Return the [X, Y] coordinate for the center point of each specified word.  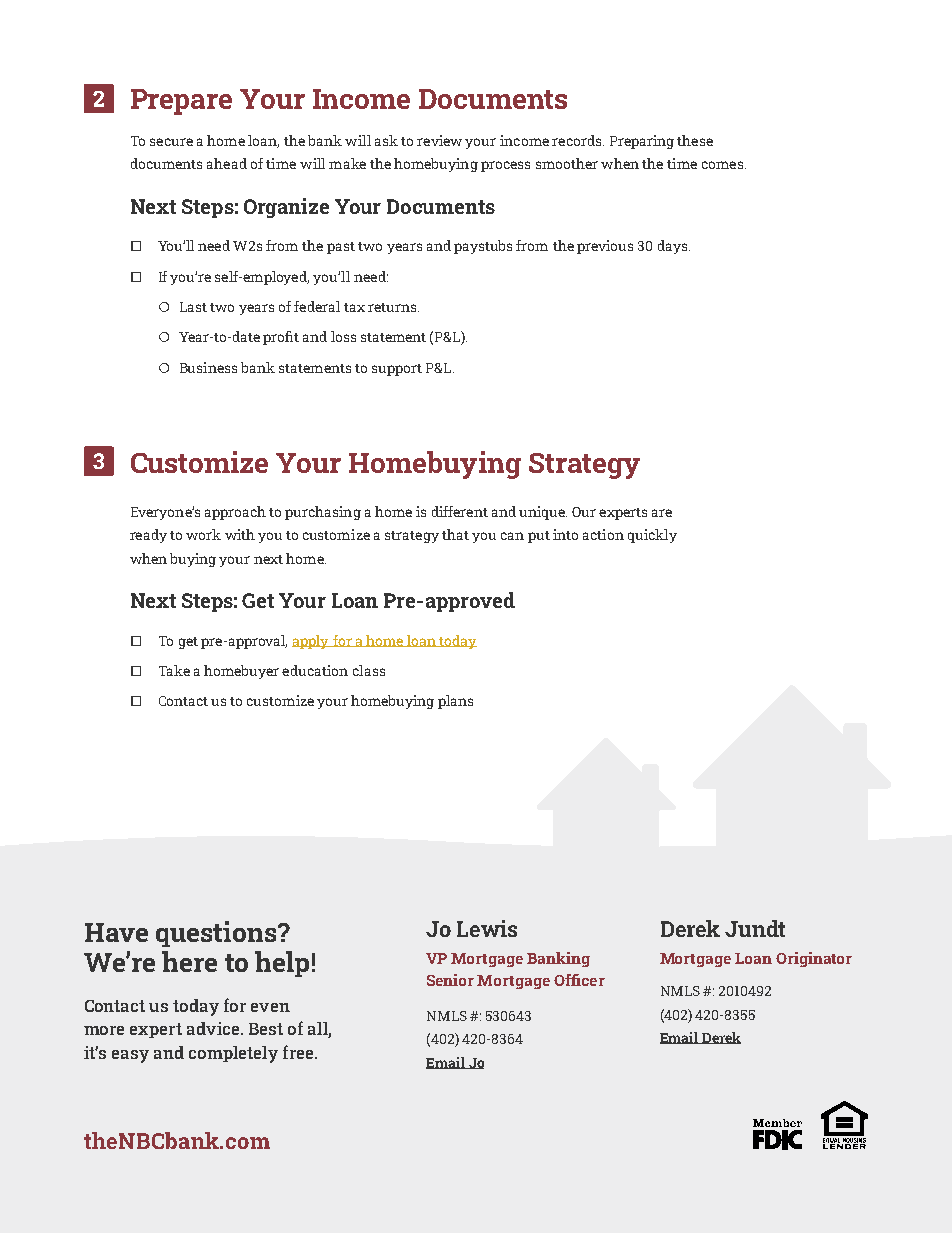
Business [208, 367]
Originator [814, 959]
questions [217, 934]
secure [171, 142]
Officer [579, 980]
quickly [652, 536]
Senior [450, 980]
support [397, 370]
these [695, 140]
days [674, 247]
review [439, 140]
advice [214, 1028]
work [203, 534]
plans [455, 702]
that [455, 534]
